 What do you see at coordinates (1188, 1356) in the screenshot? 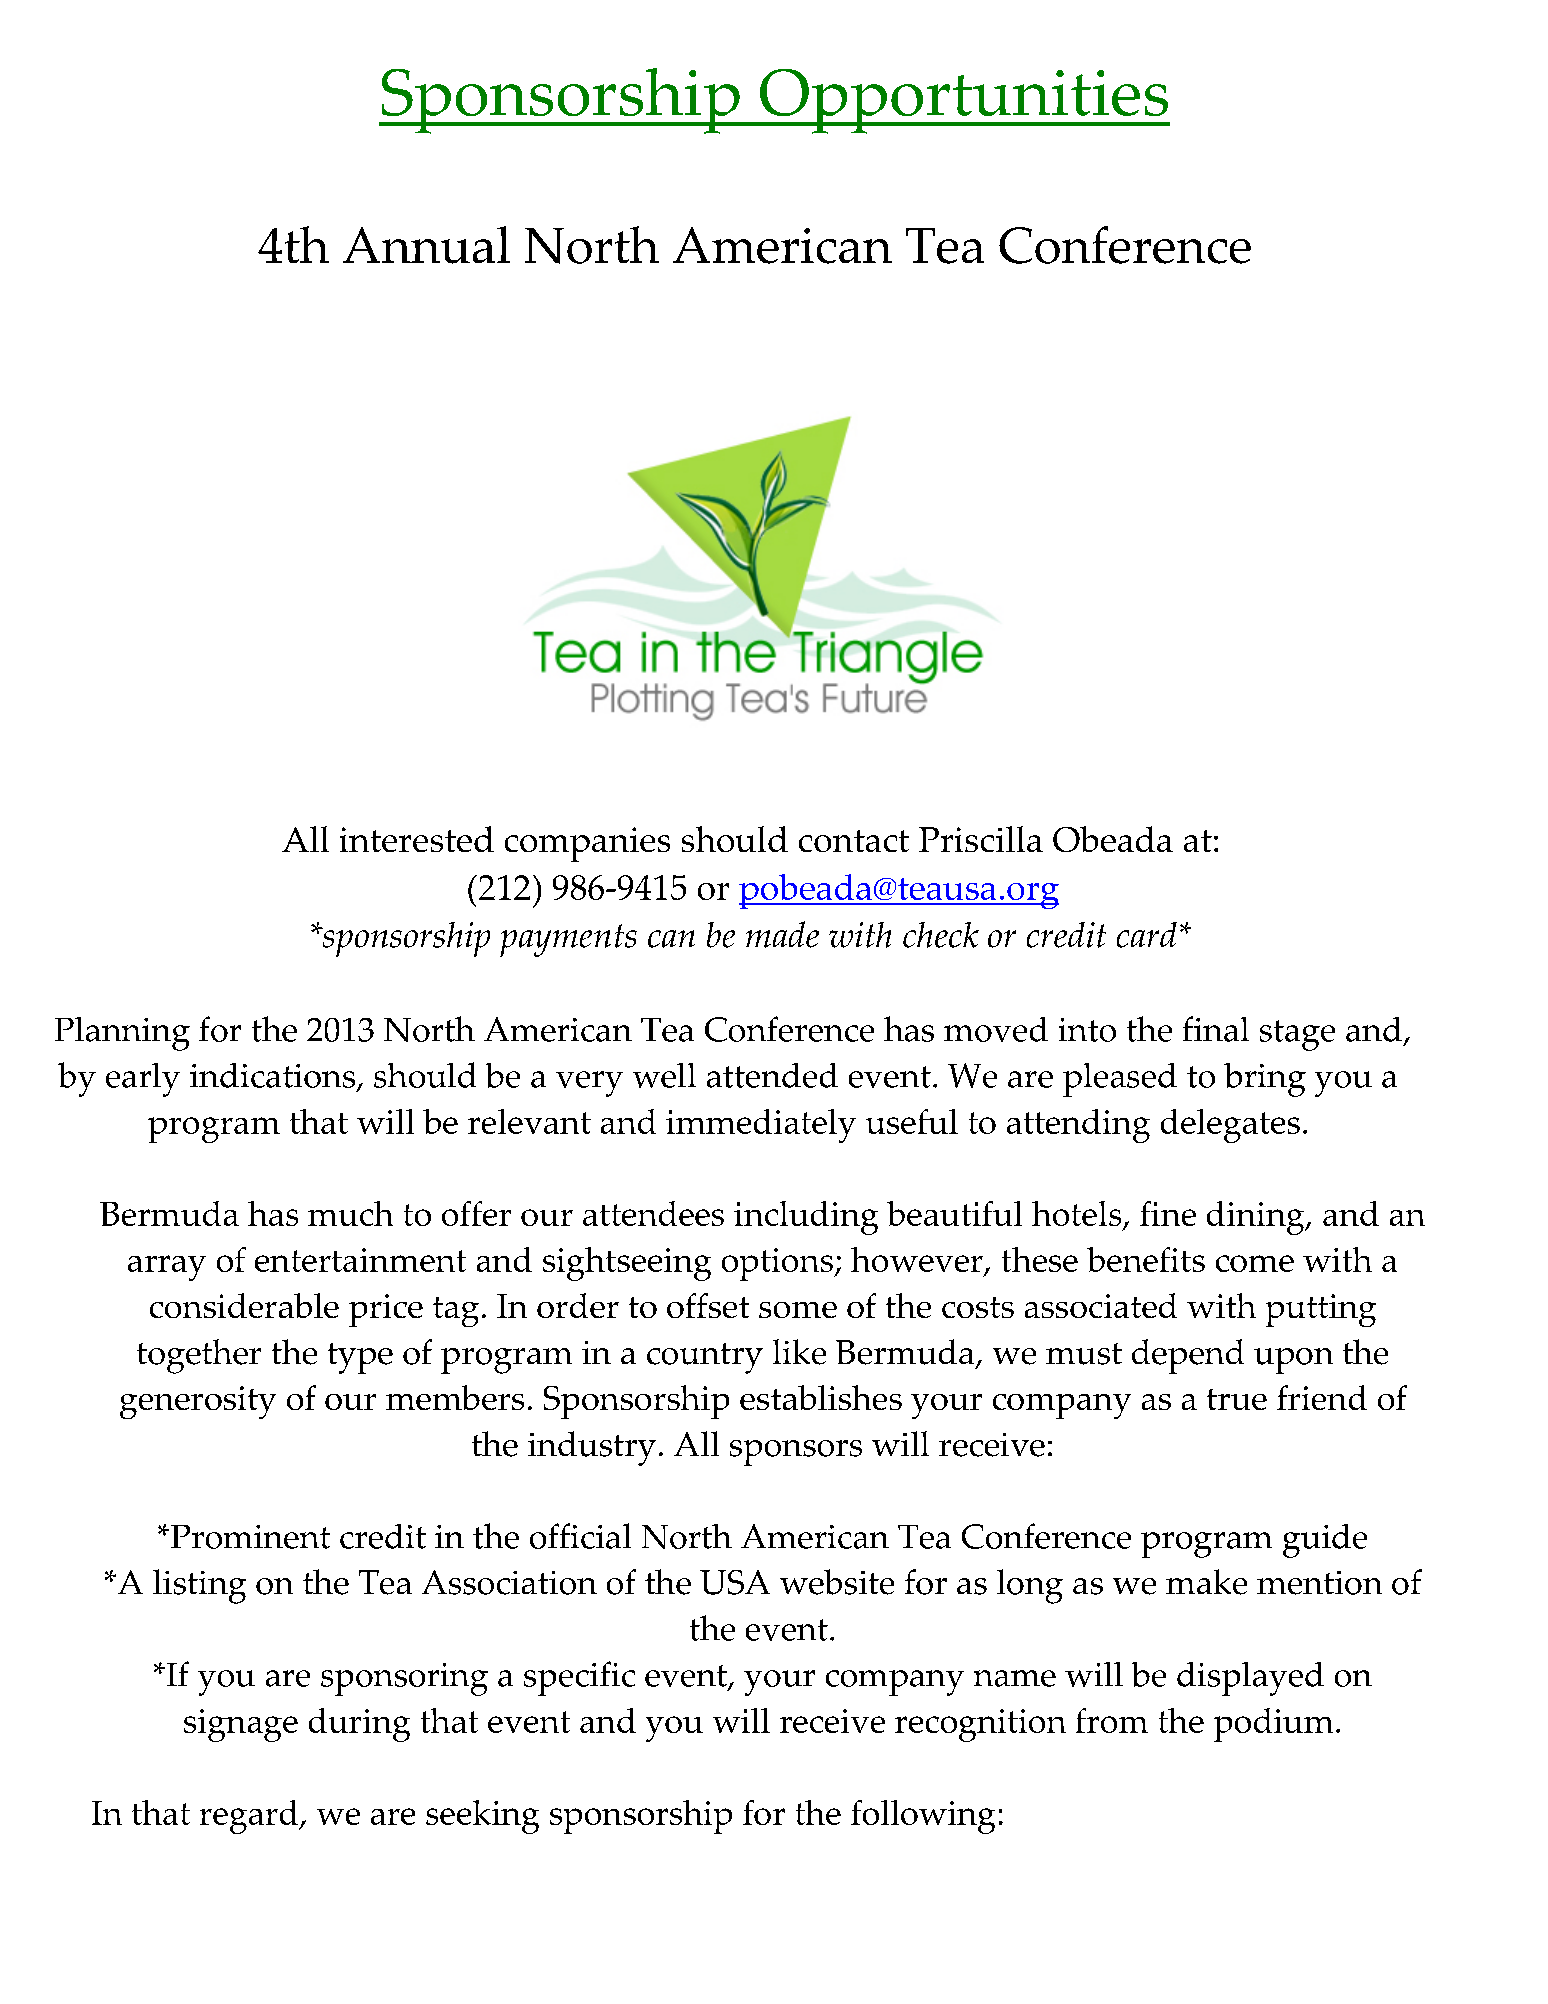
I see `depend` at bounding box center [1188, 1356].
